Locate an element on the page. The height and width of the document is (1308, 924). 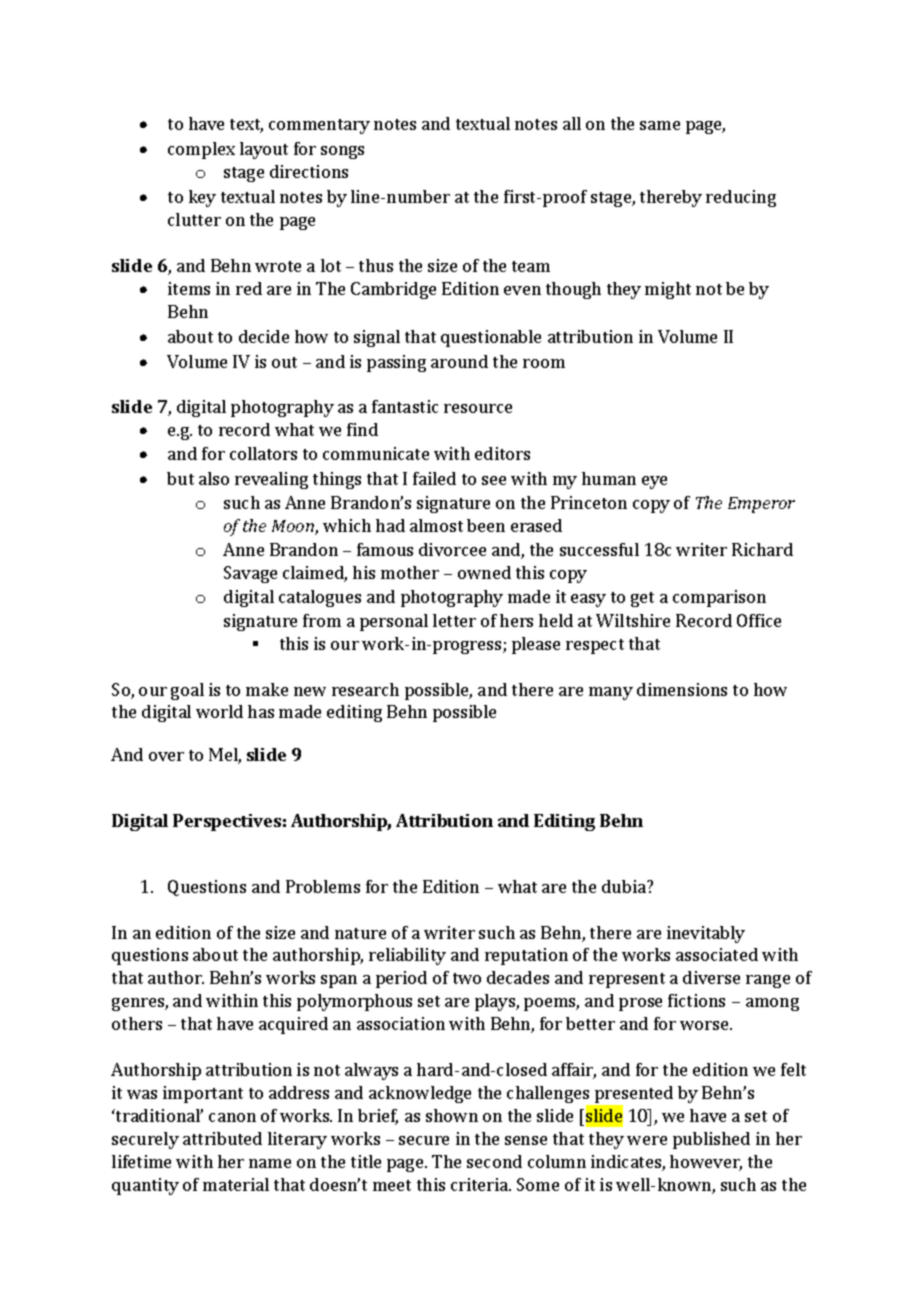
resource is located at coordinates (478, 408).
